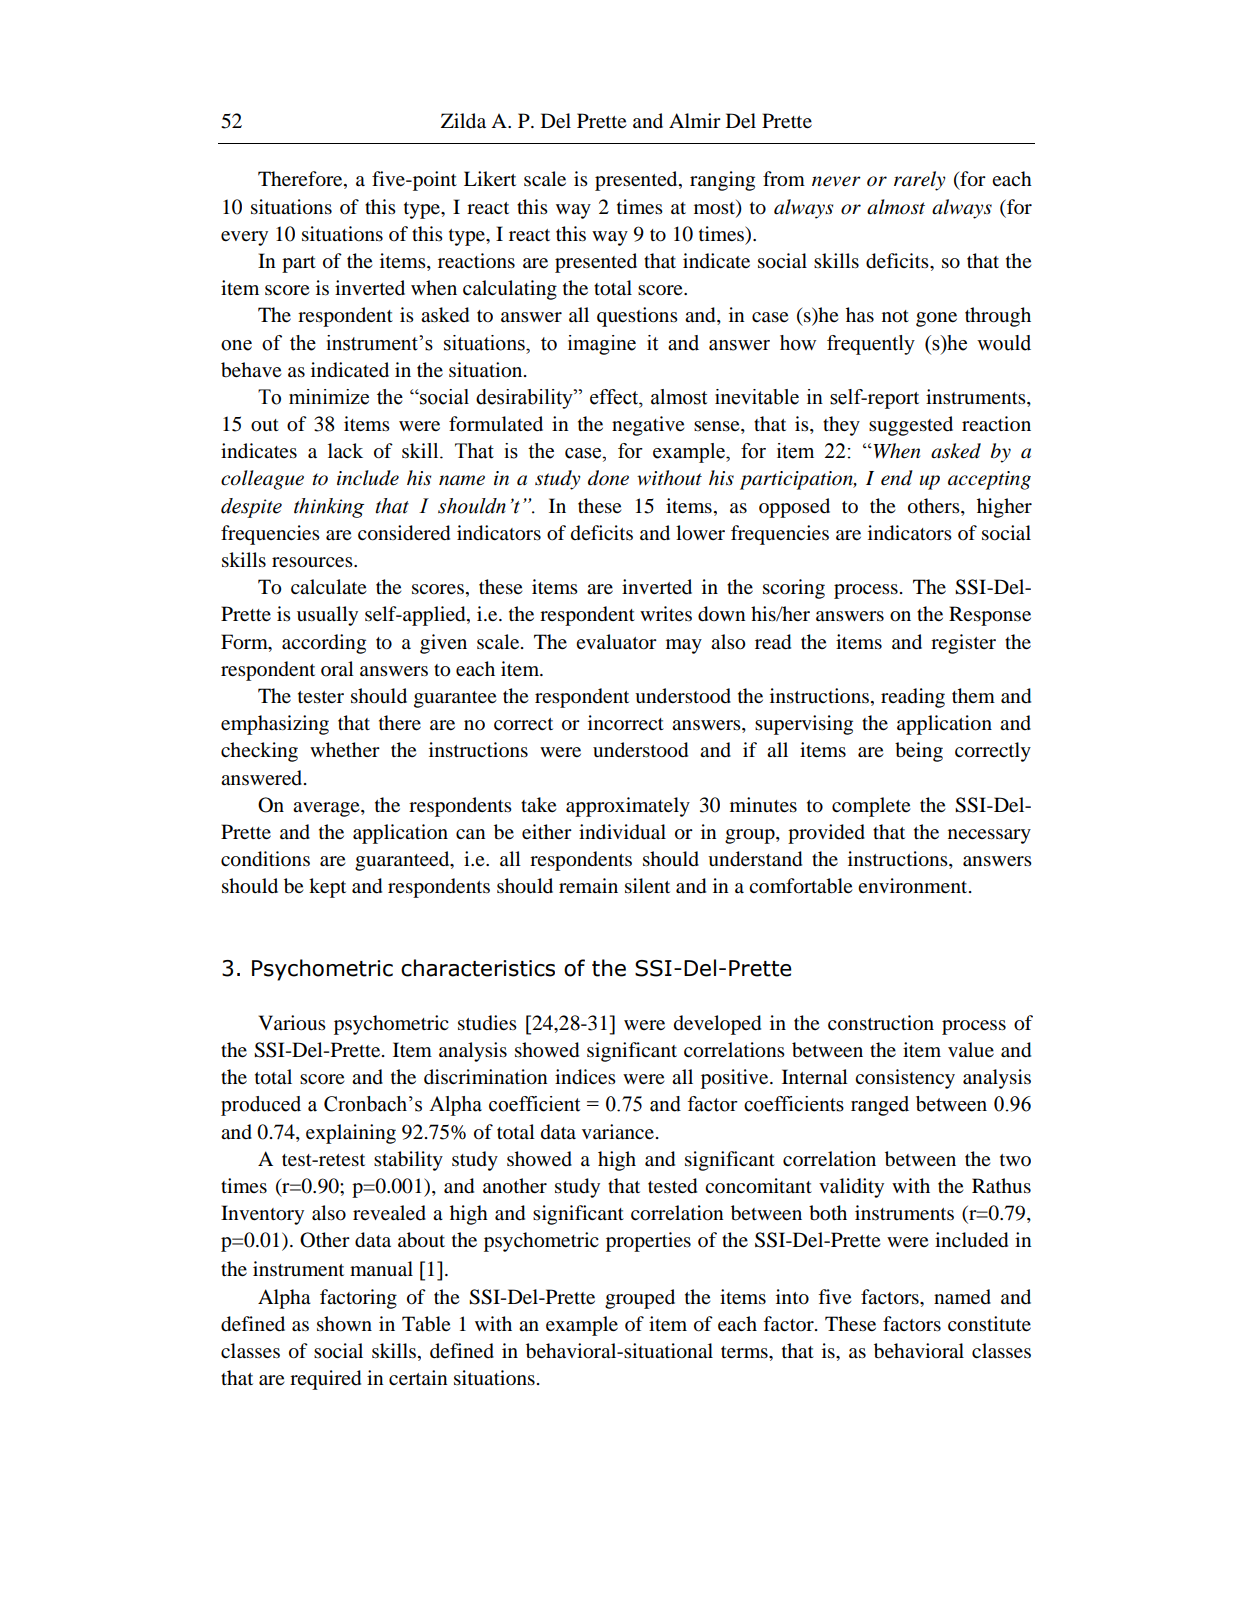 This screenshot has width=1253, height=1621. I want to click on ranging, so click(722, 181).
